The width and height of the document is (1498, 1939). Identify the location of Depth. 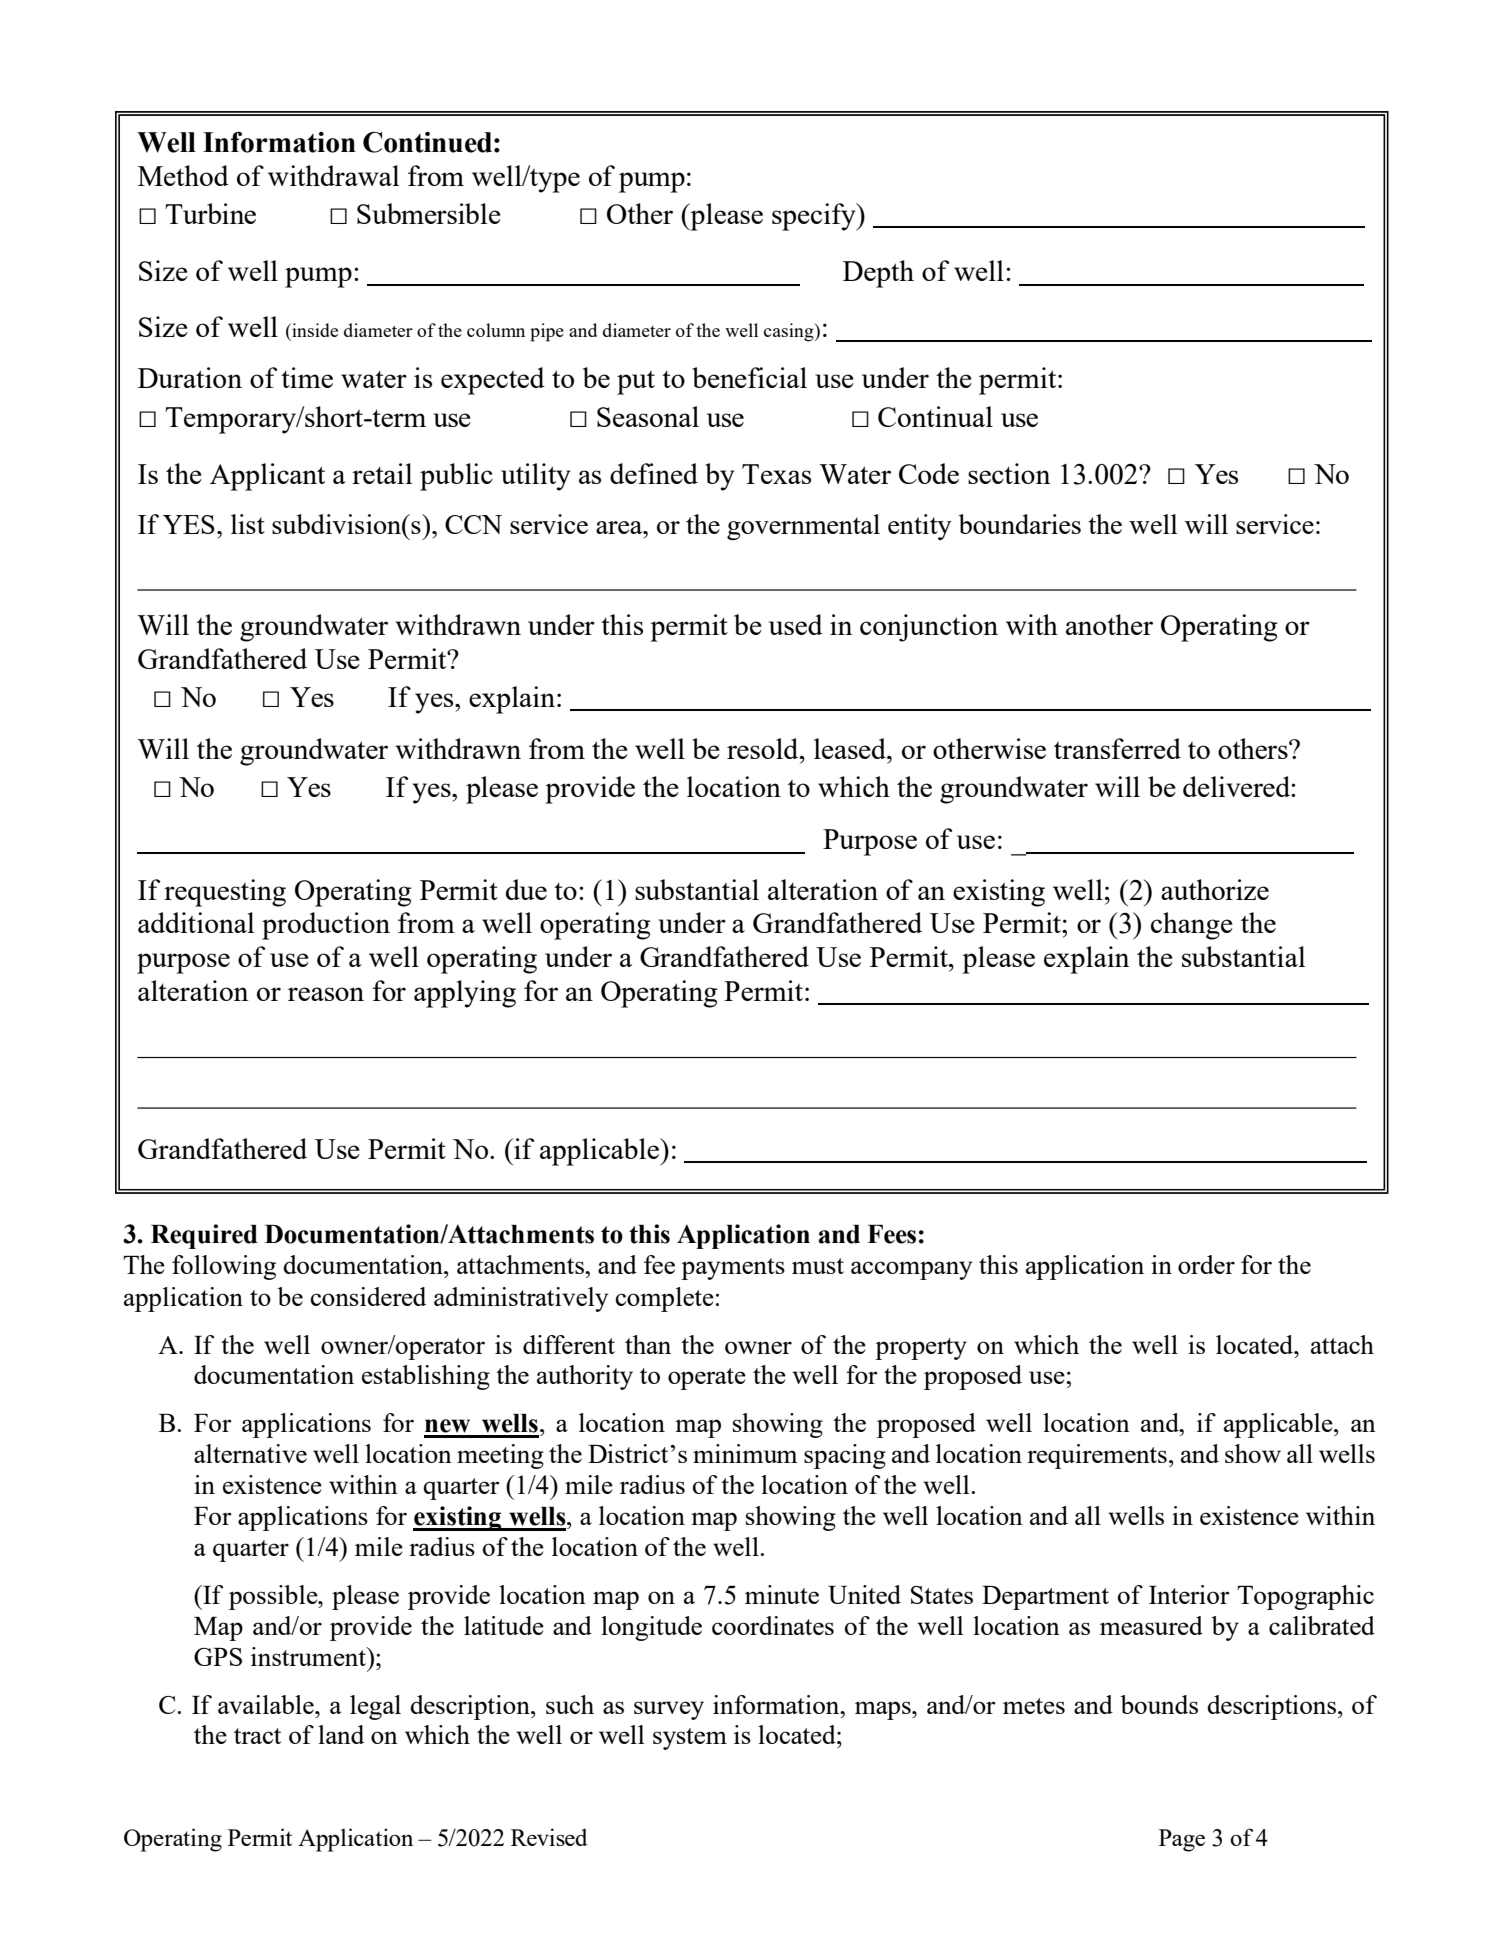
(878, 274).
